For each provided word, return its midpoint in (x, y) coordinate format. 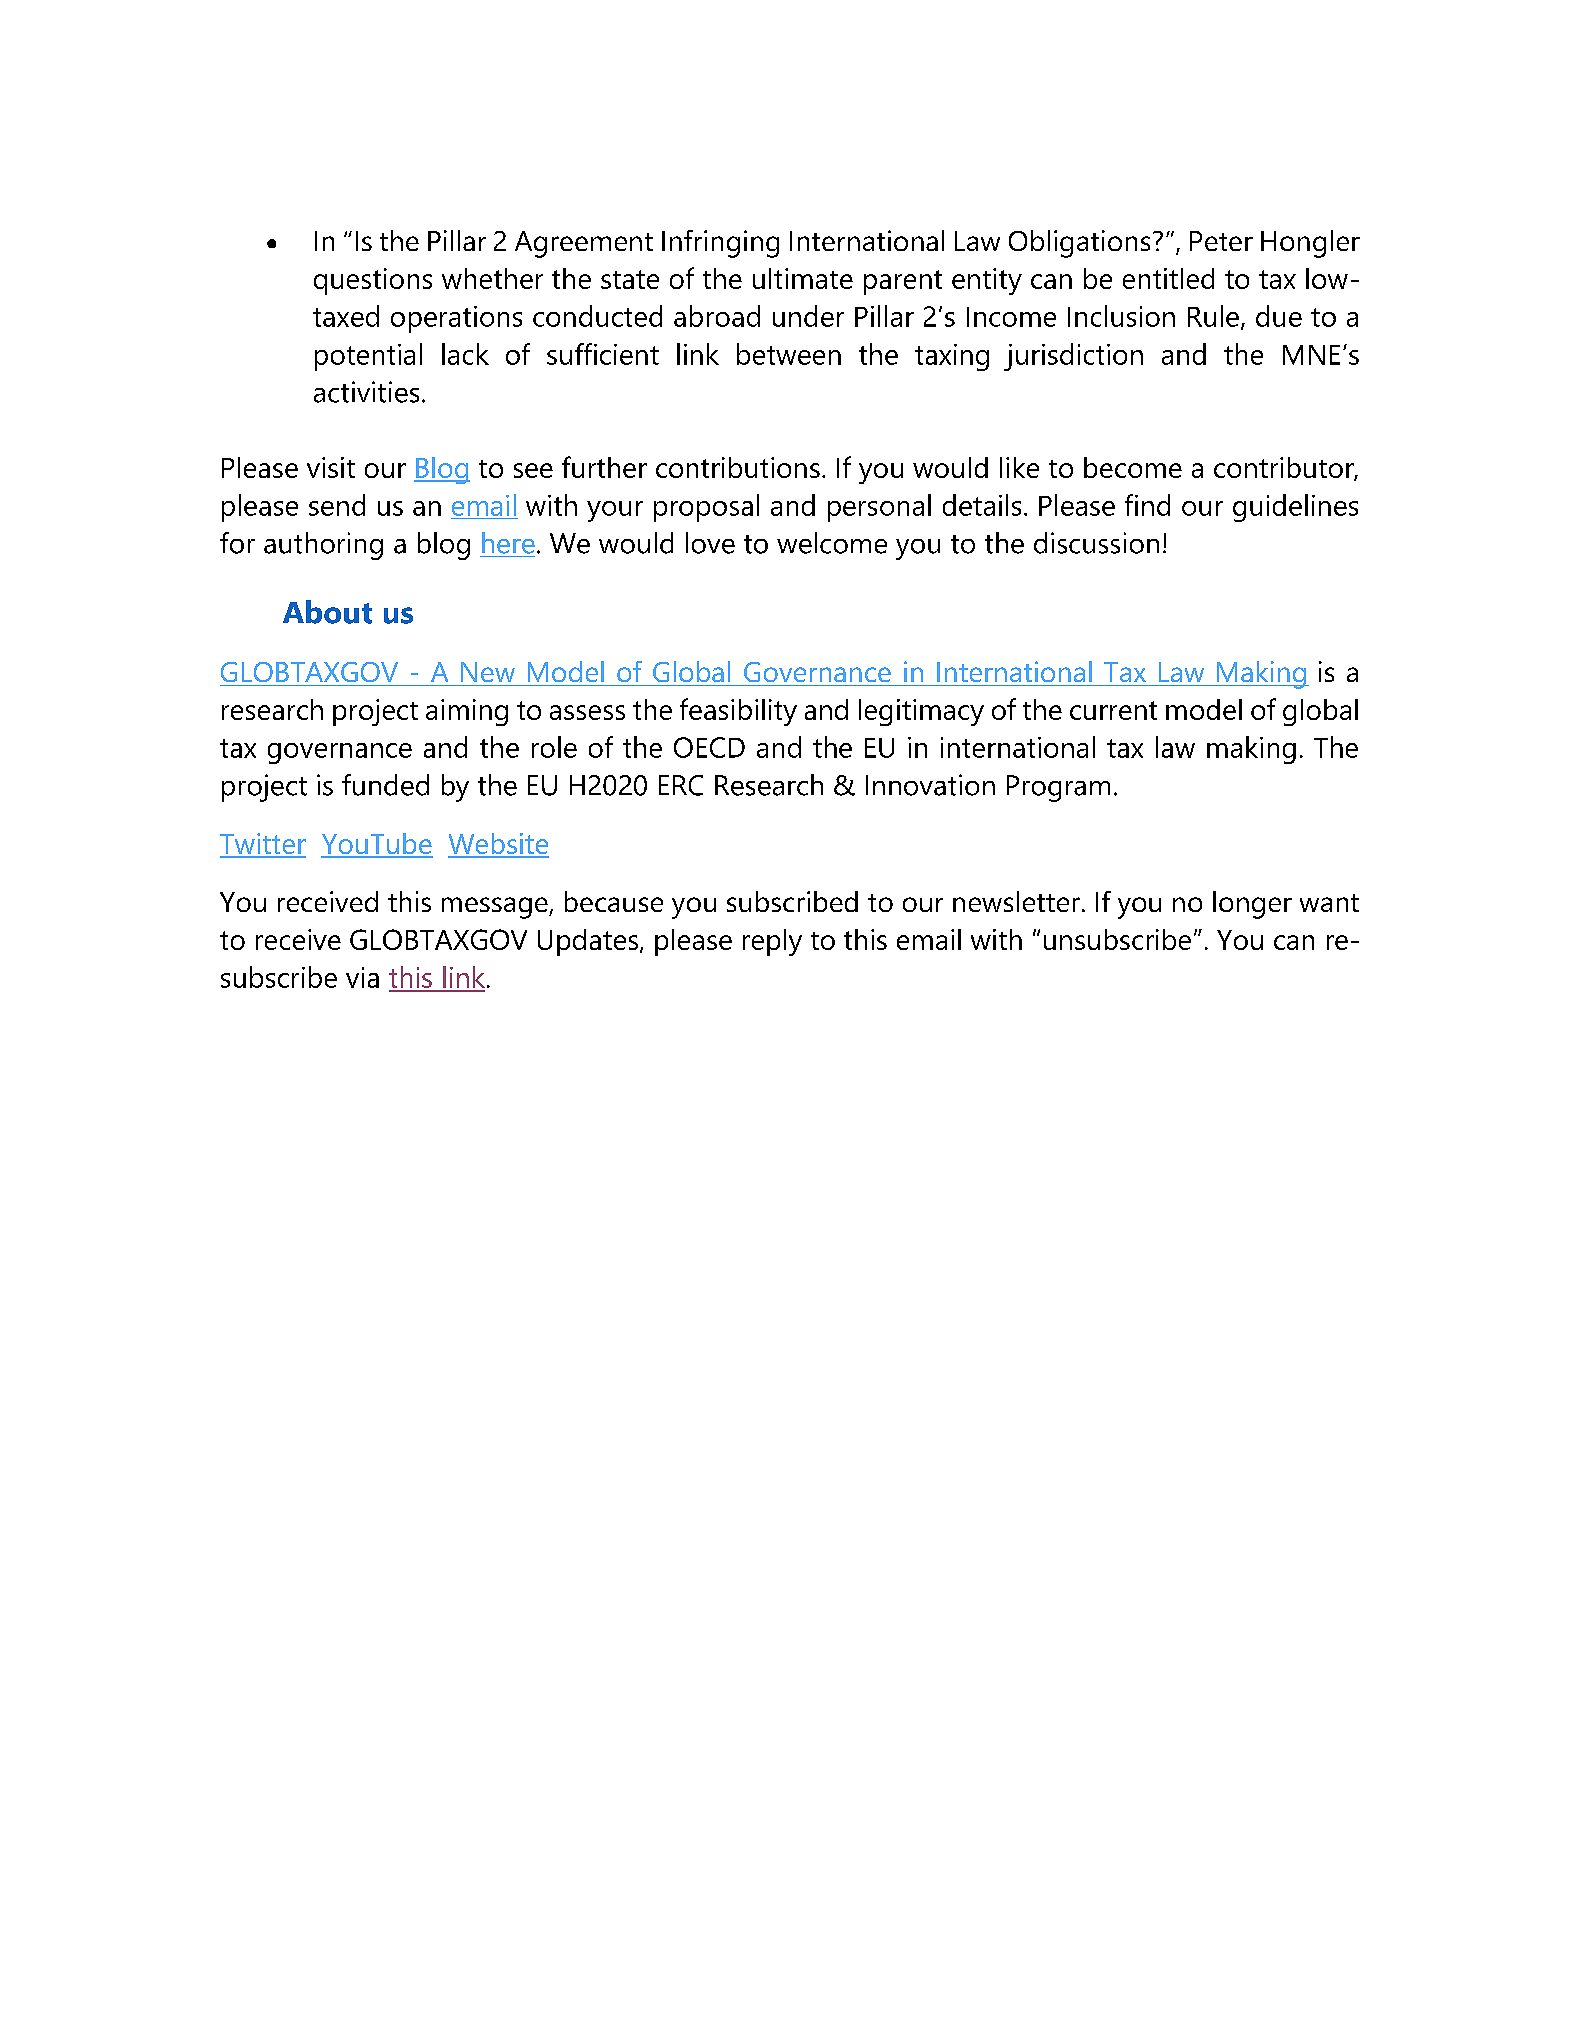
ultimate (803, 278)
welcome (832, 543)
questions (373, 281)
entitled (1168, 278)
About (327, 612)
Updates (589, 942)
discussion (1096, 543)
